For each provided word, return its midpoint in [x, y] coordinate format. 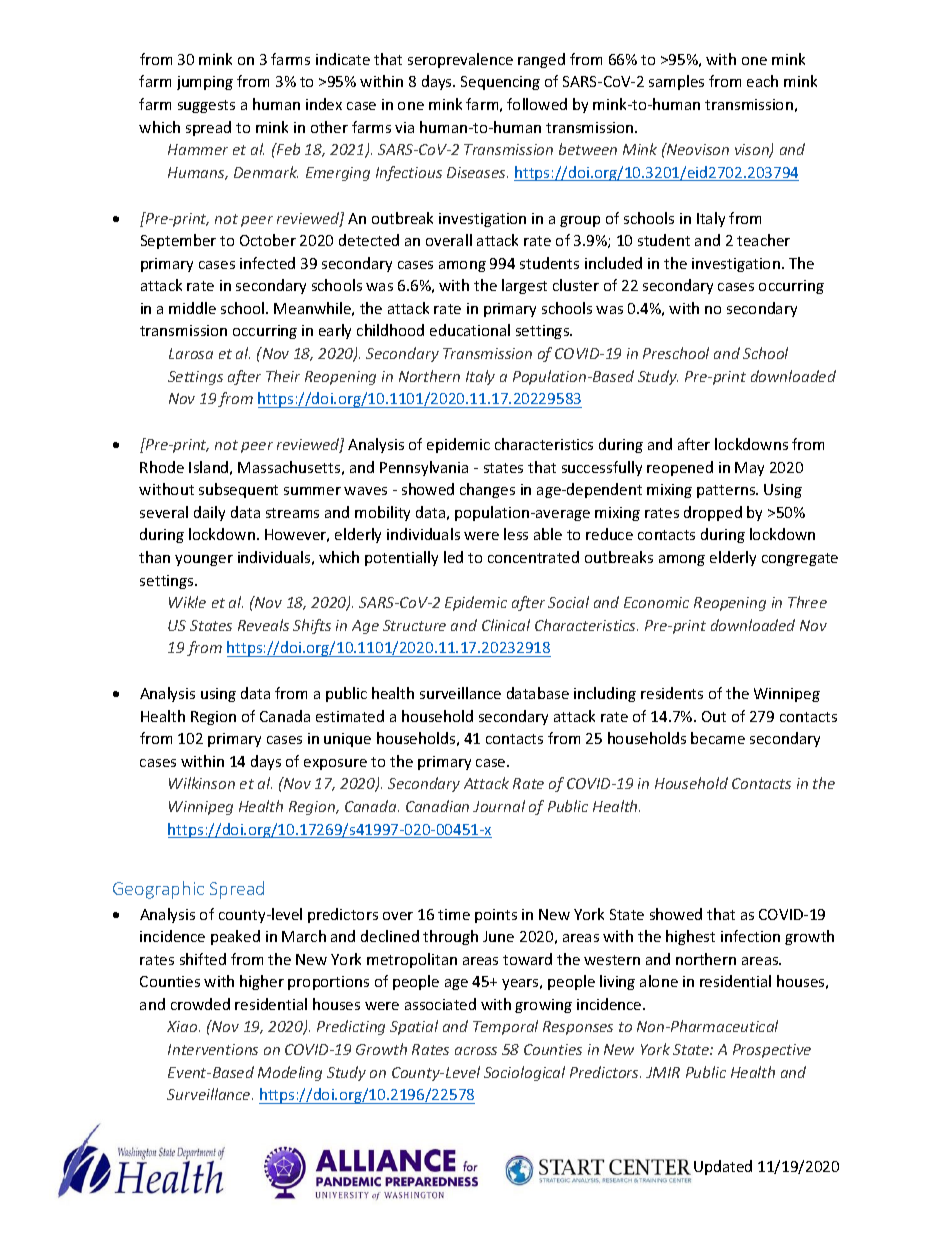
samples [676, 82]
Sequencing [500, 83]
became [718, 738]
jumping [205, 83]
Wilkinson [202, 783]
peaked [235, 937]
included [613, 263]
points [496, 916]
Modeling [290, 1073]
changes [487, 490]
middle [192, 308]
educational [470, 330]
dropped [713, 513]
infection [750, 936]
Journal [499, 806]
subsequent [238, 490]
